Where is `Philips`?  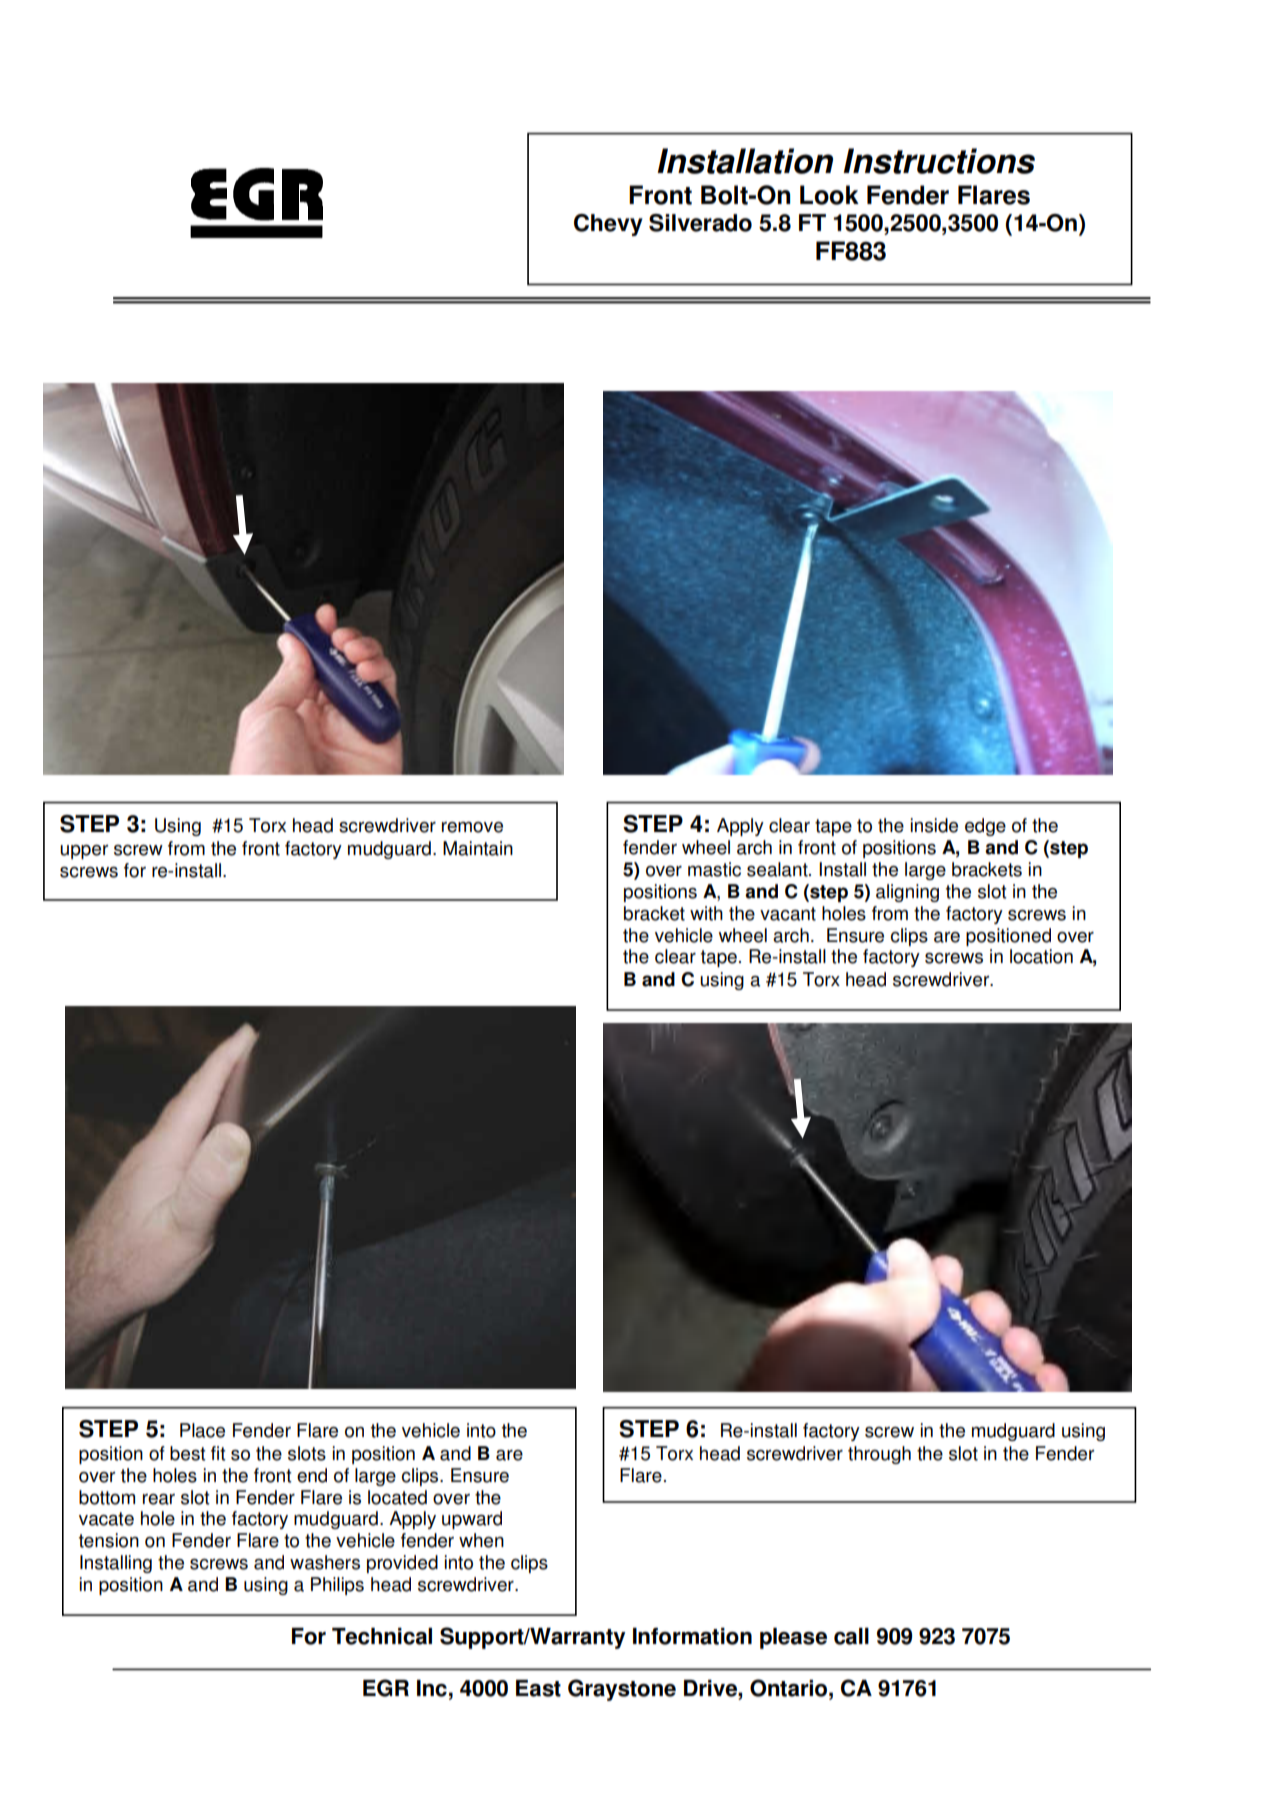 Philips is located at coordinates (337, 1586).
